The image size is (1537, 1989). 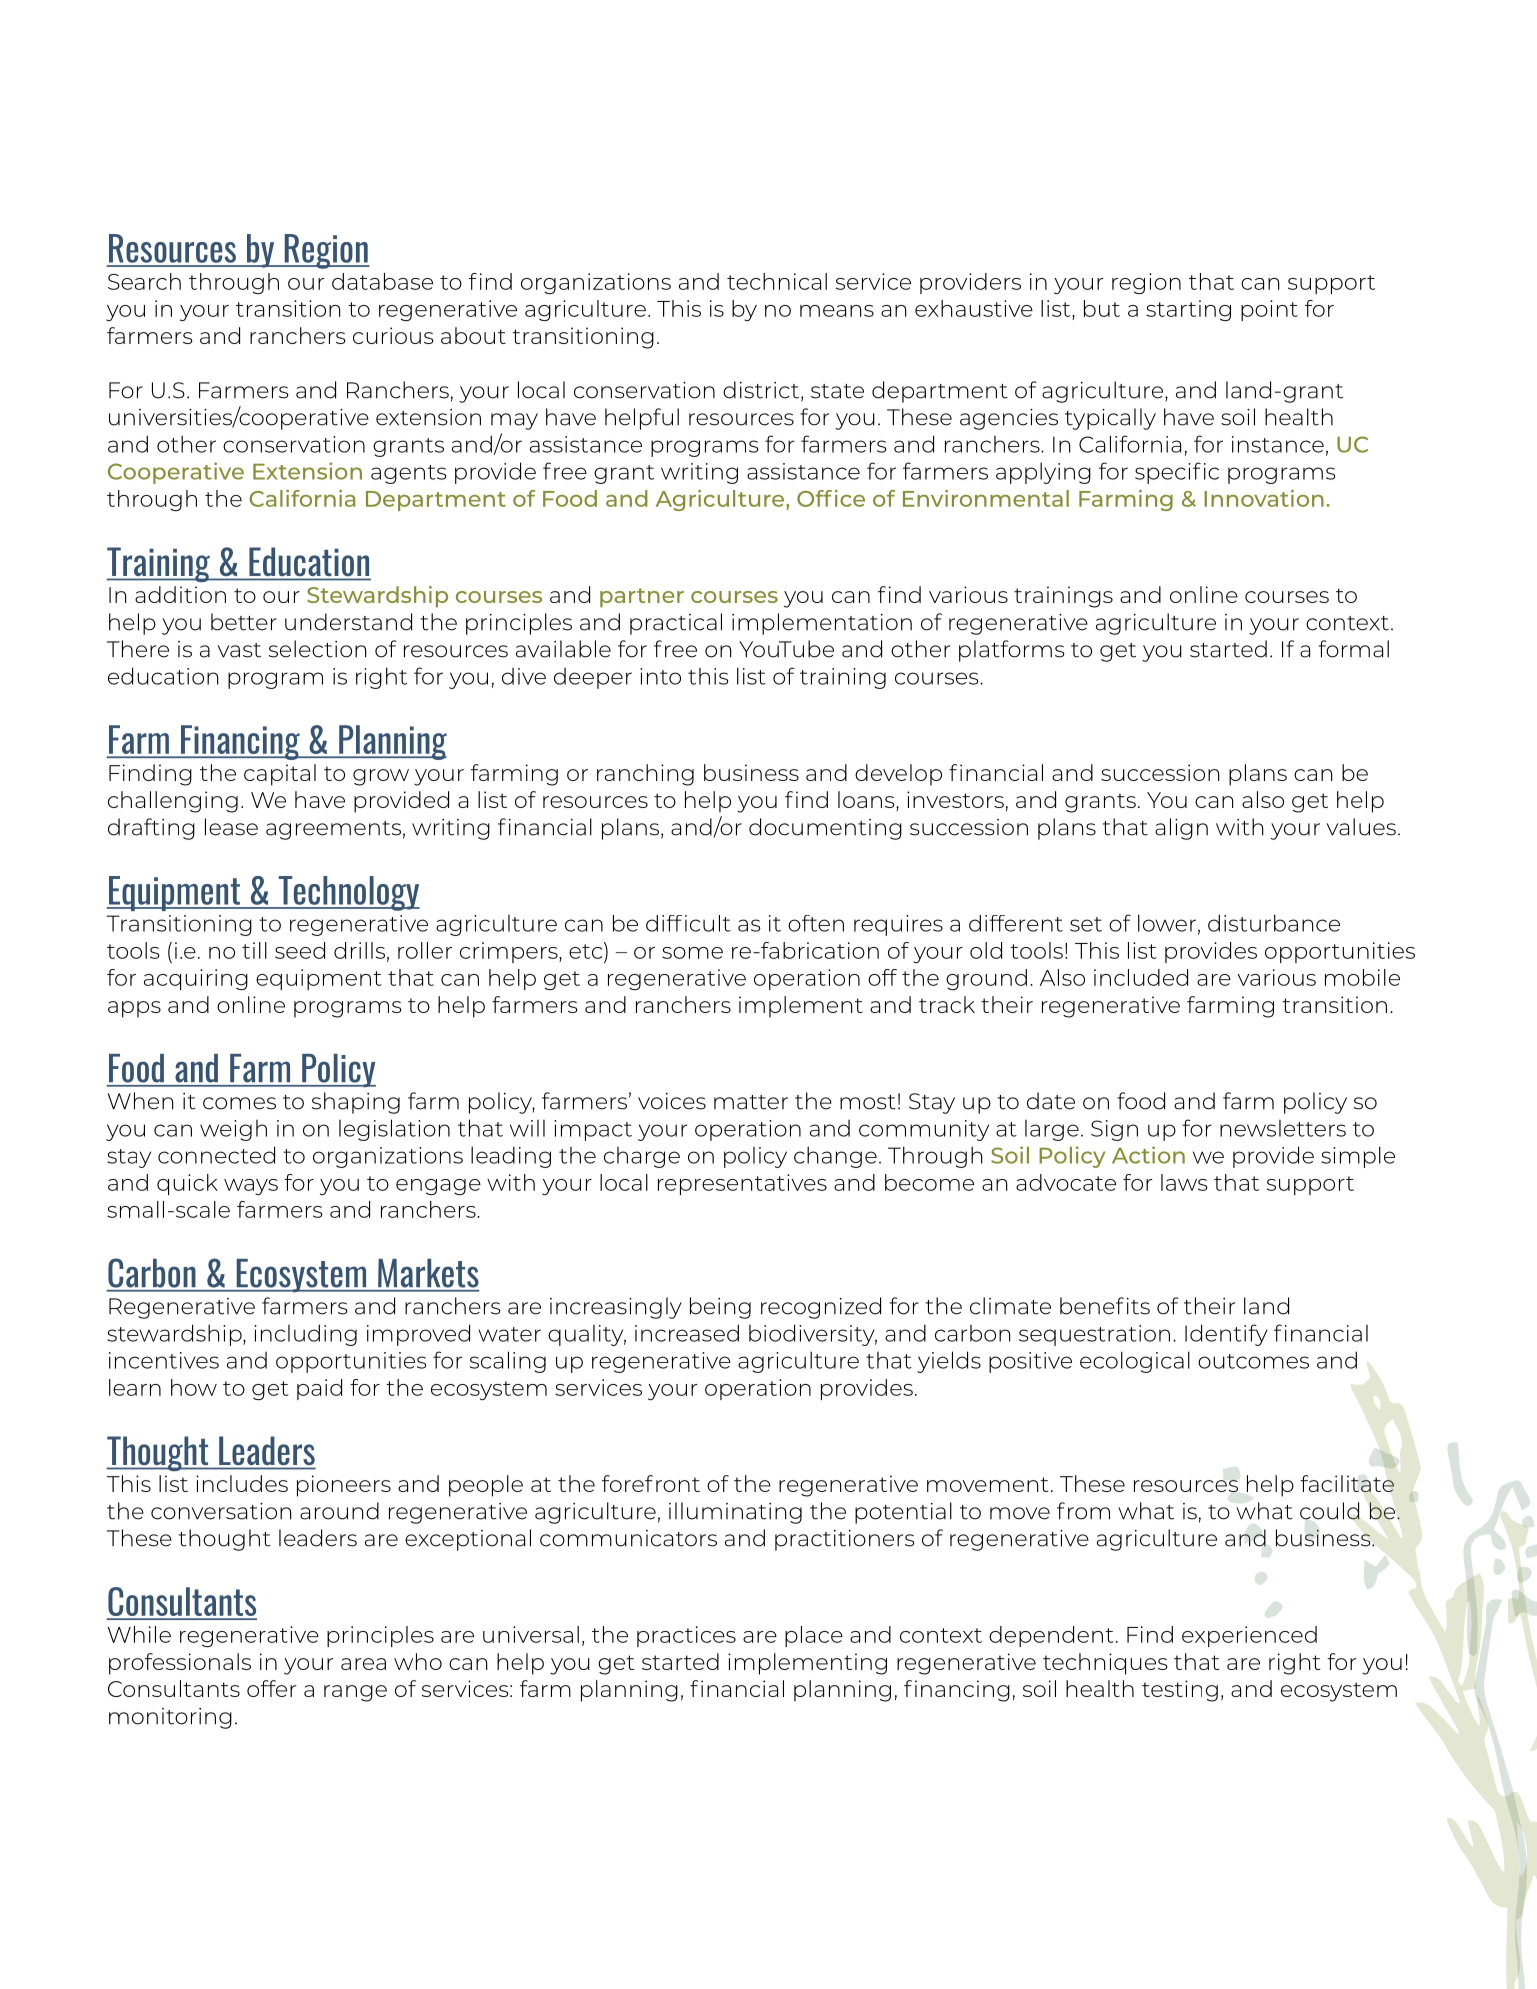 What do you see at coordinates (686, 1636) in the screenshot?
I see `practices` at bounding box center [686, 1636].
